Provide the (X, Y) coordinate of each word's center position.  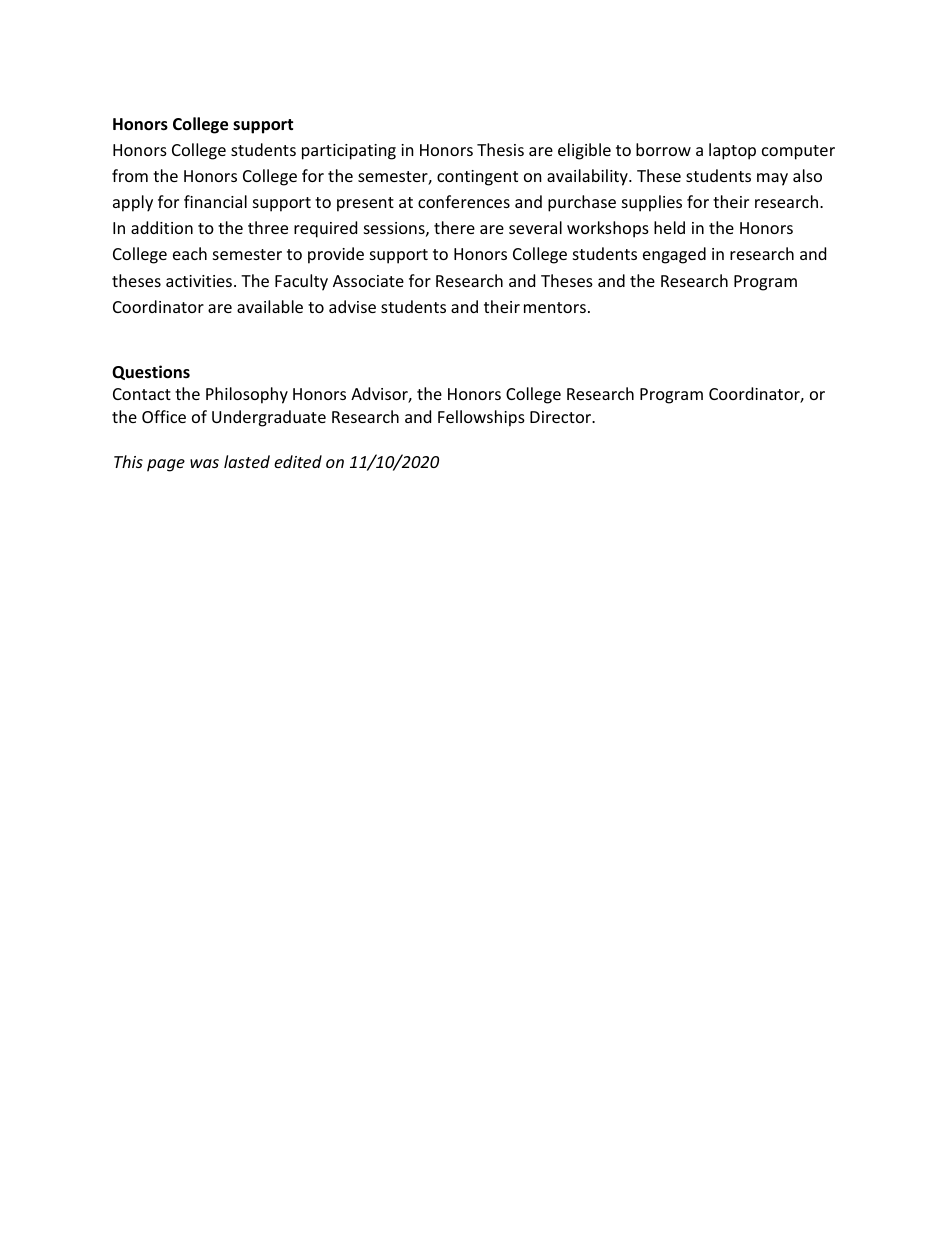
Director (561, 417)
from (130, 175)
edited (298, 461)
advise (352, 306)
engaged (674, 255)
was (204, 463)
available (270, 306)
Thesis (500, 149)
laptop (732, 151)
